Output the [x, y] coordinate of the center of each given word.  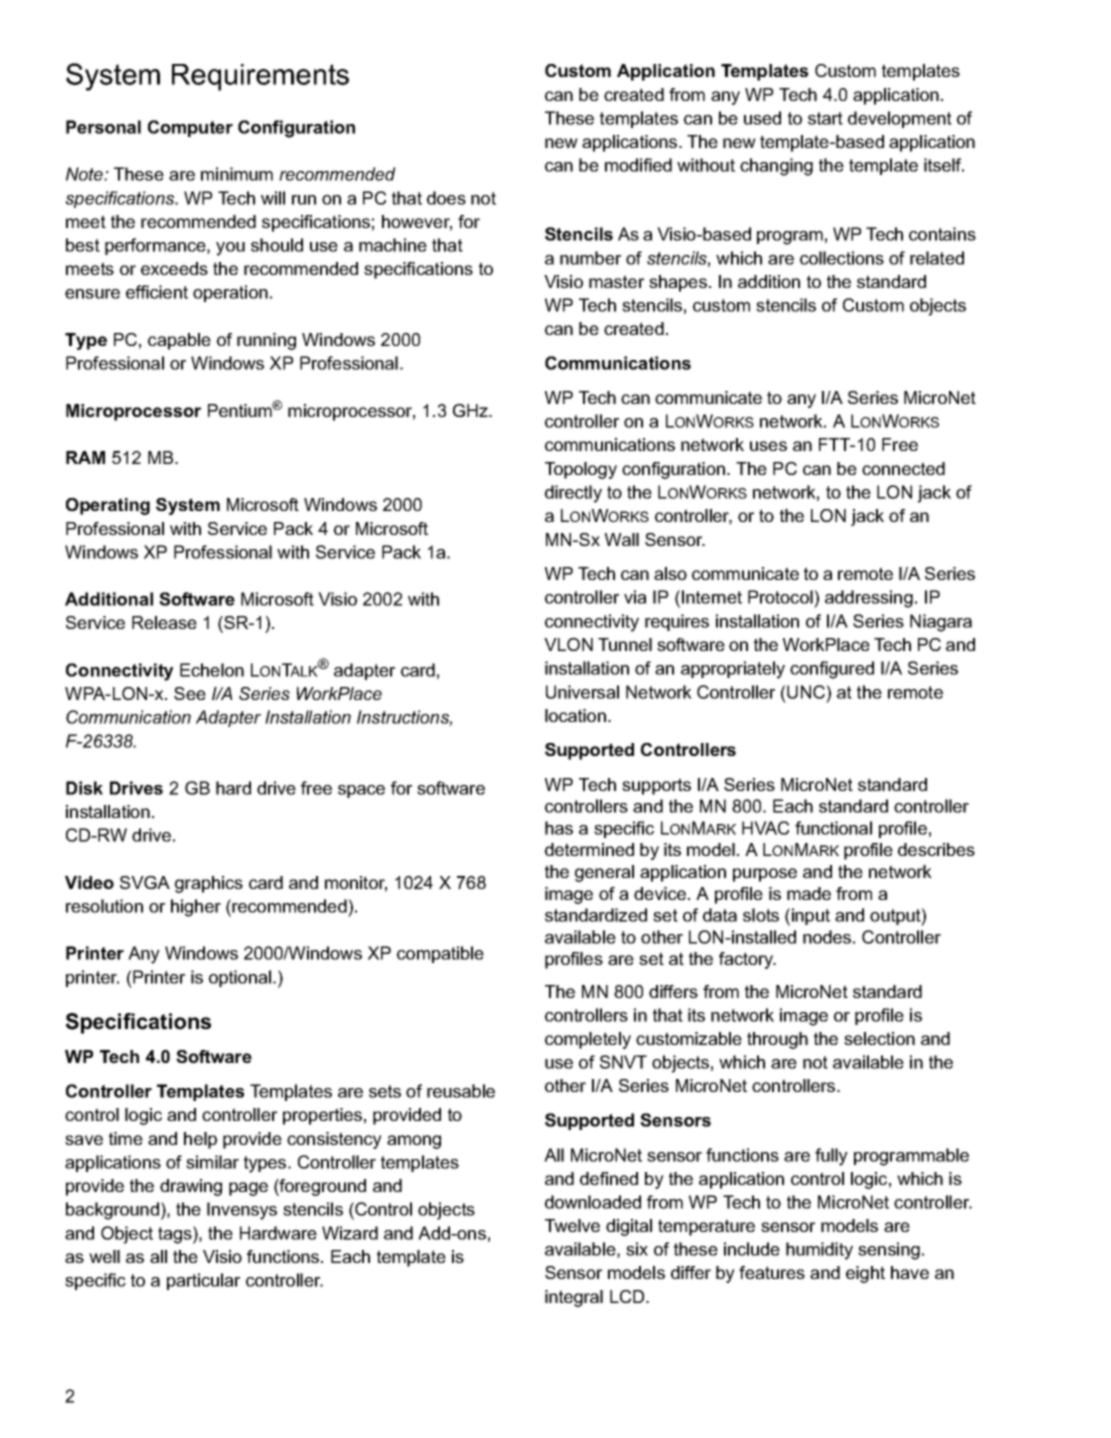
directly [573, 494]
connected [903, 468]
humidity [819, 1251]
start [825, 118]
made [809, 893]
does [446, 198]
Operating [108, 506]
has [559, 828]
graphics [209, 884]
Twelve [572, 1225]
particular [203, 1281]
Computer [190, 128]
